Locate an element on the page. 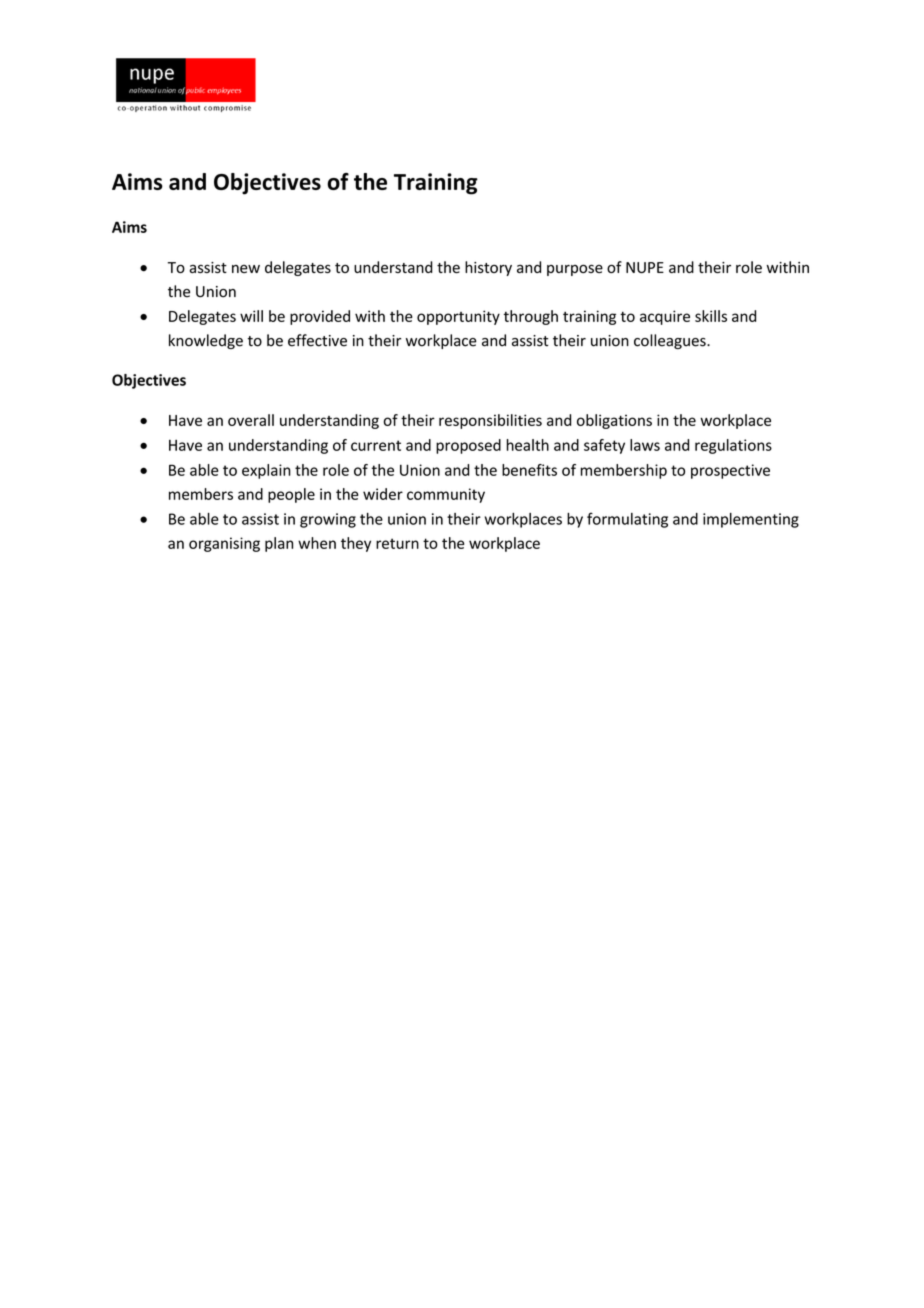 The image size is (924, 1308). plan is located at coordinates (279, 544).
